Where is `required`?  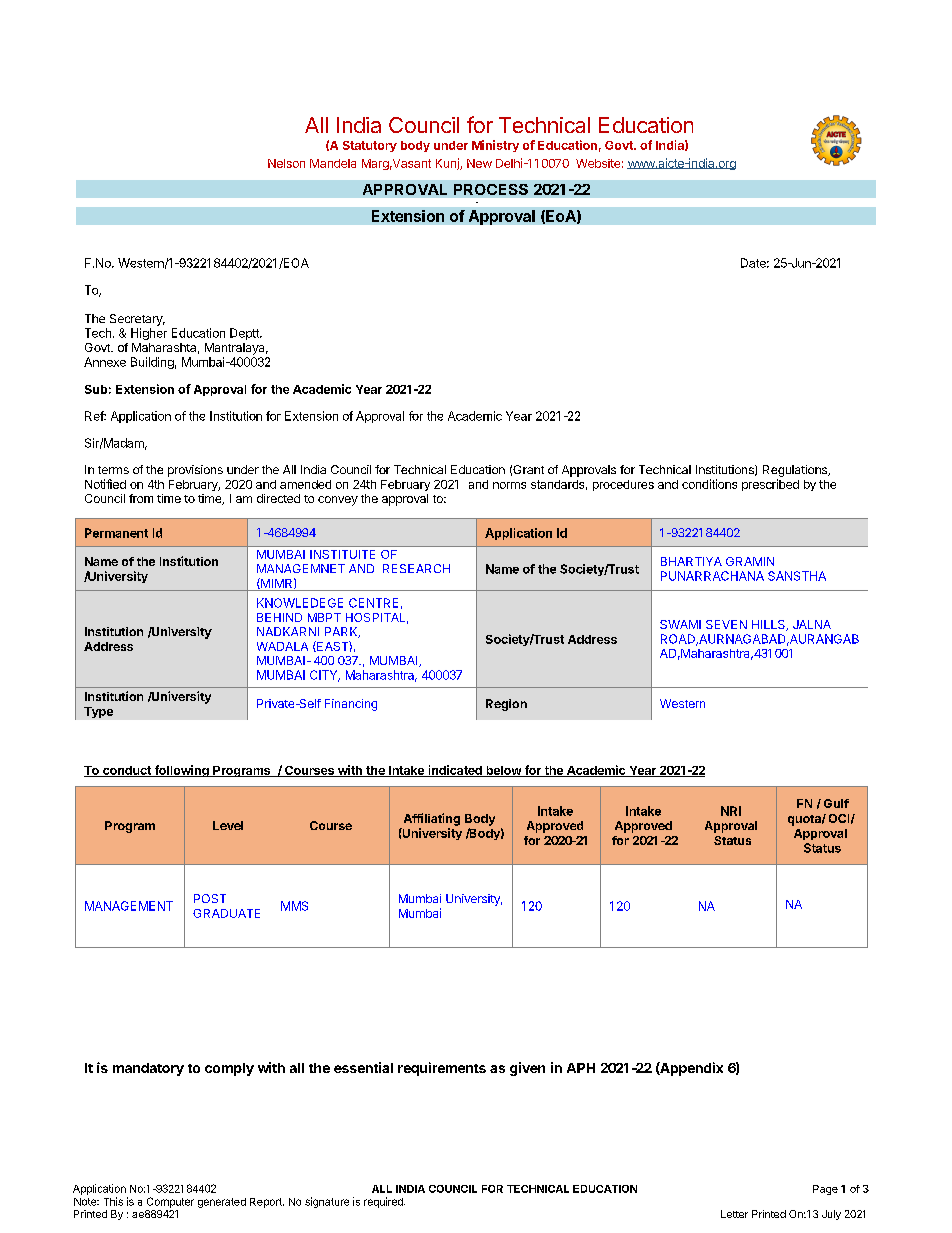 required is located at coordinates (384, 1202).
